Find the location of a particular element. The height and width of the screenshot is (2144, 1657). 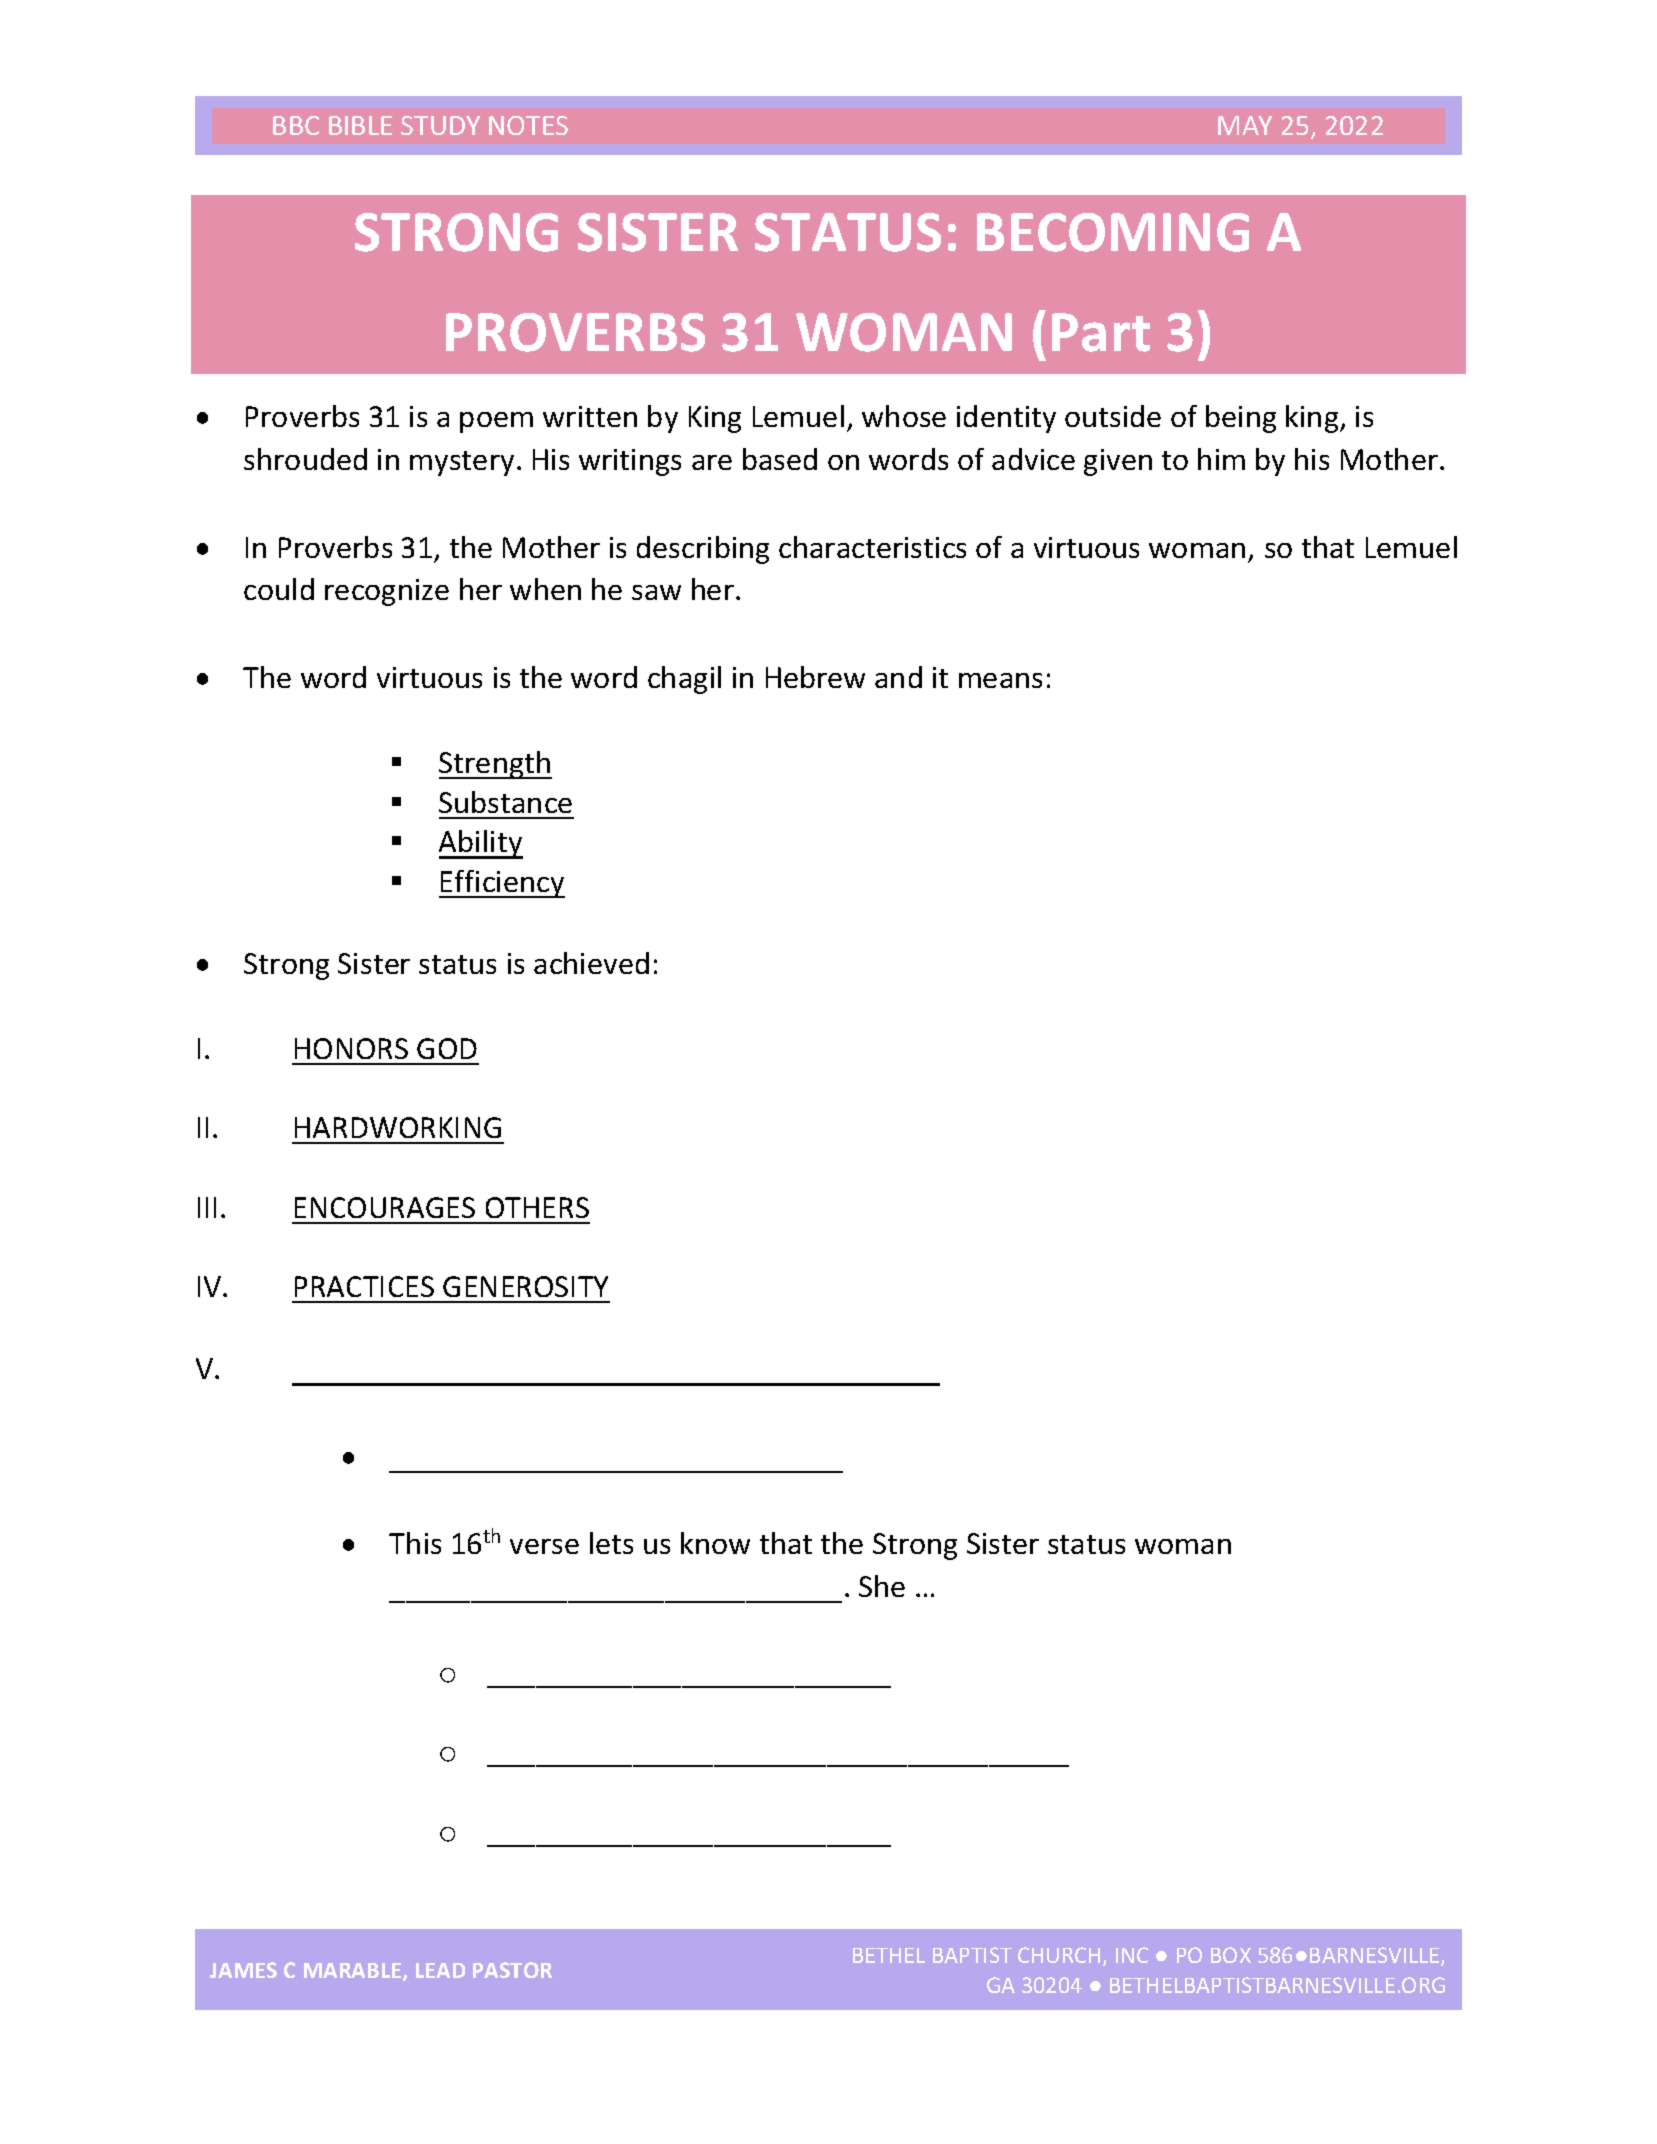

NOTES is located at coordinates (528, 125).
